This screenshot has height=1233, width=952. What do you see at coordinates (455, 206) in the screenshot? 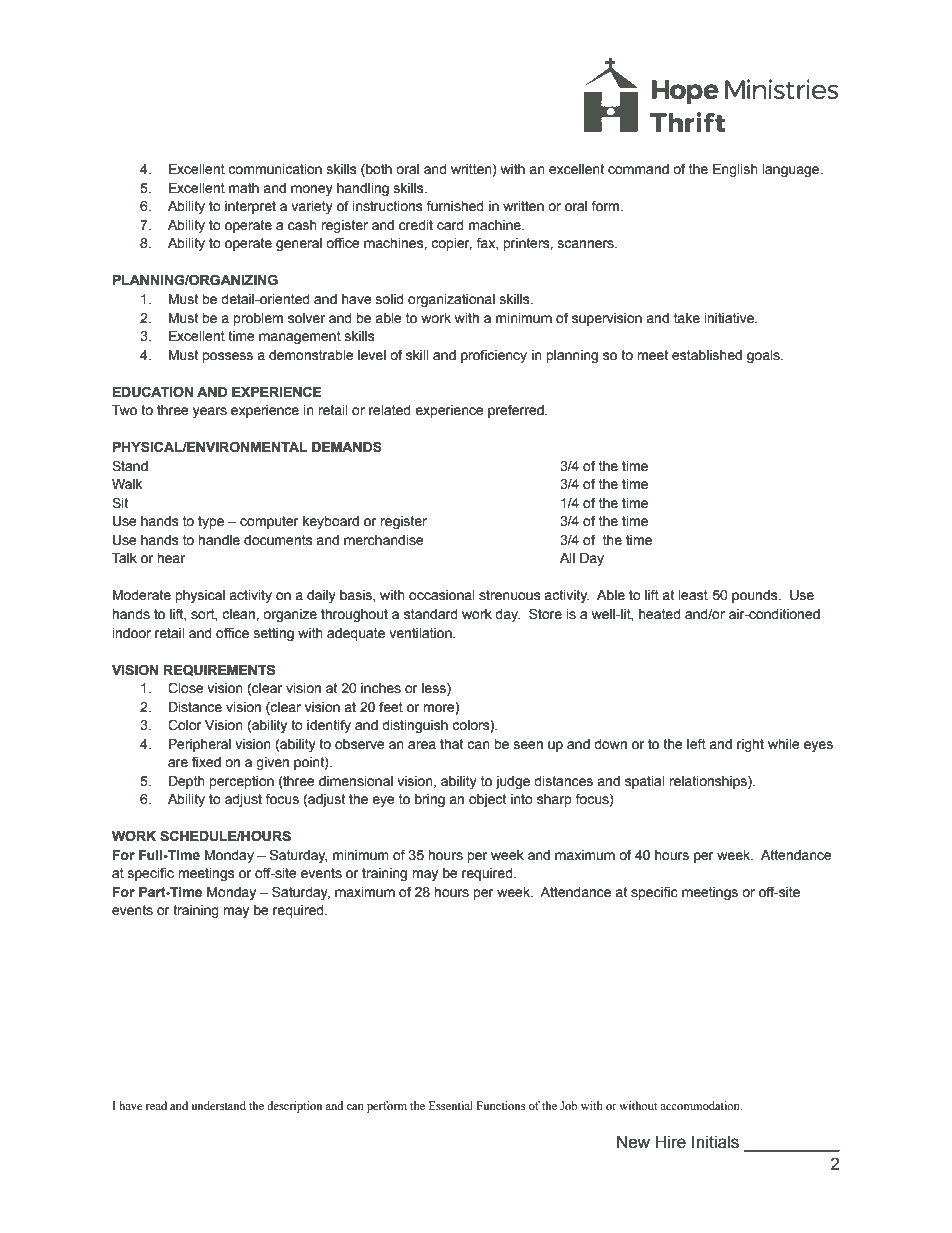
I see `furnished` at bounding box center [455, 206].
